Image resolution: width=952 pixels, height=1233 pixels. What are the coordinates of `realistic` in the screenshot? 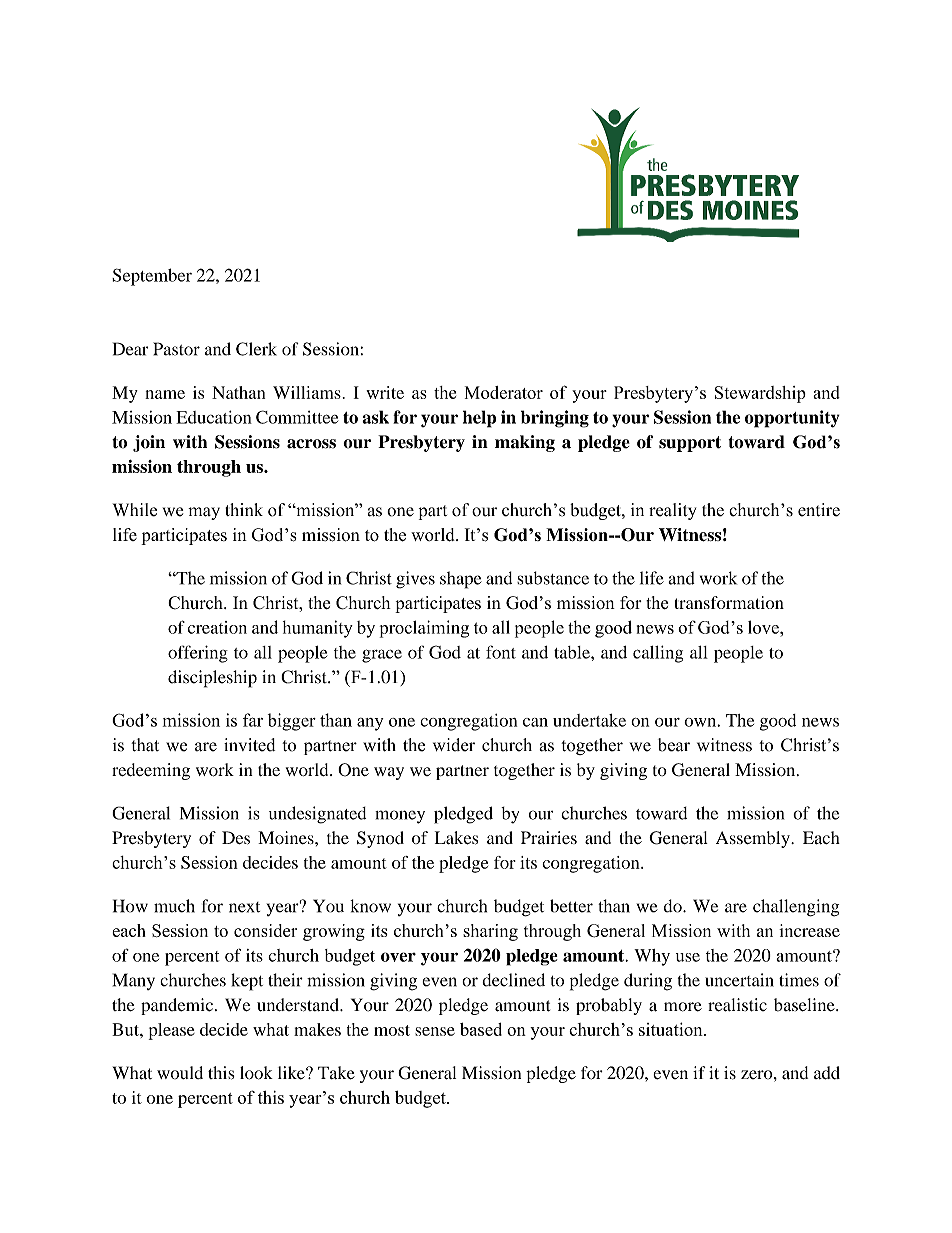 It's located at (737, 1005).
